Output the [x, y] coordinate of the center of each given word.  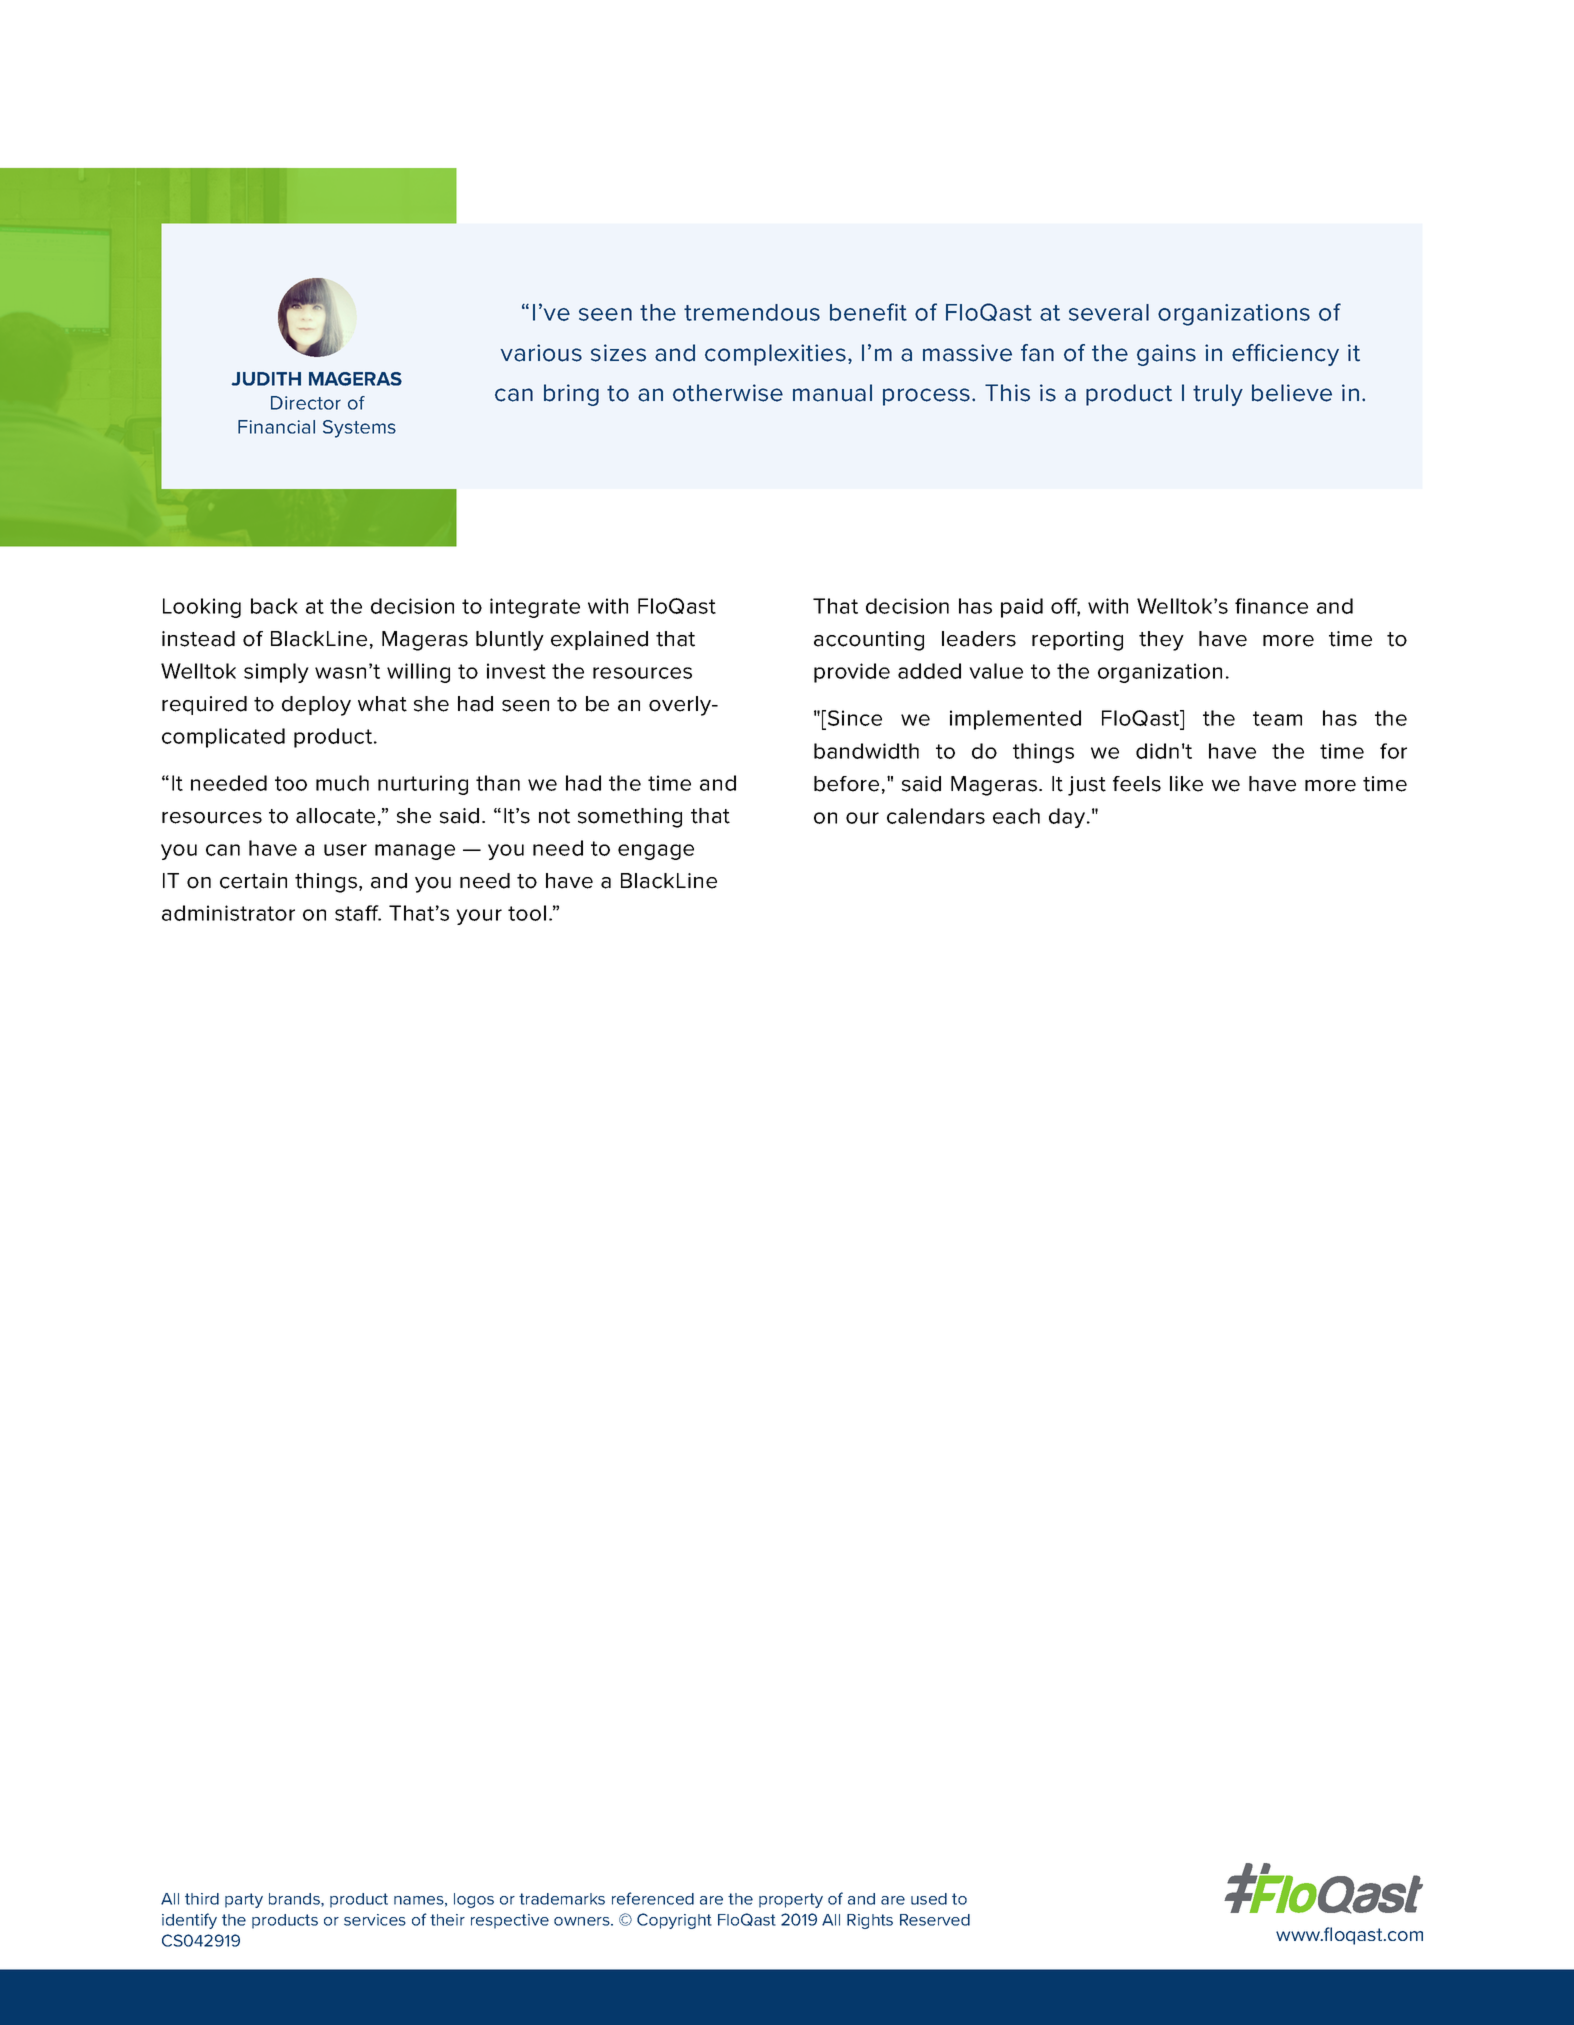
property [791, 1900]
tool [527, 913]
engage [656, 852]
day [1068, 818]
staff [358, 913]
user [345, 850]
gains [1166, 355]
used [929, 1899]
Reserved [935, 1920]
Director [306, 403]
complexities [775, 355]
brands [295, 1900]
